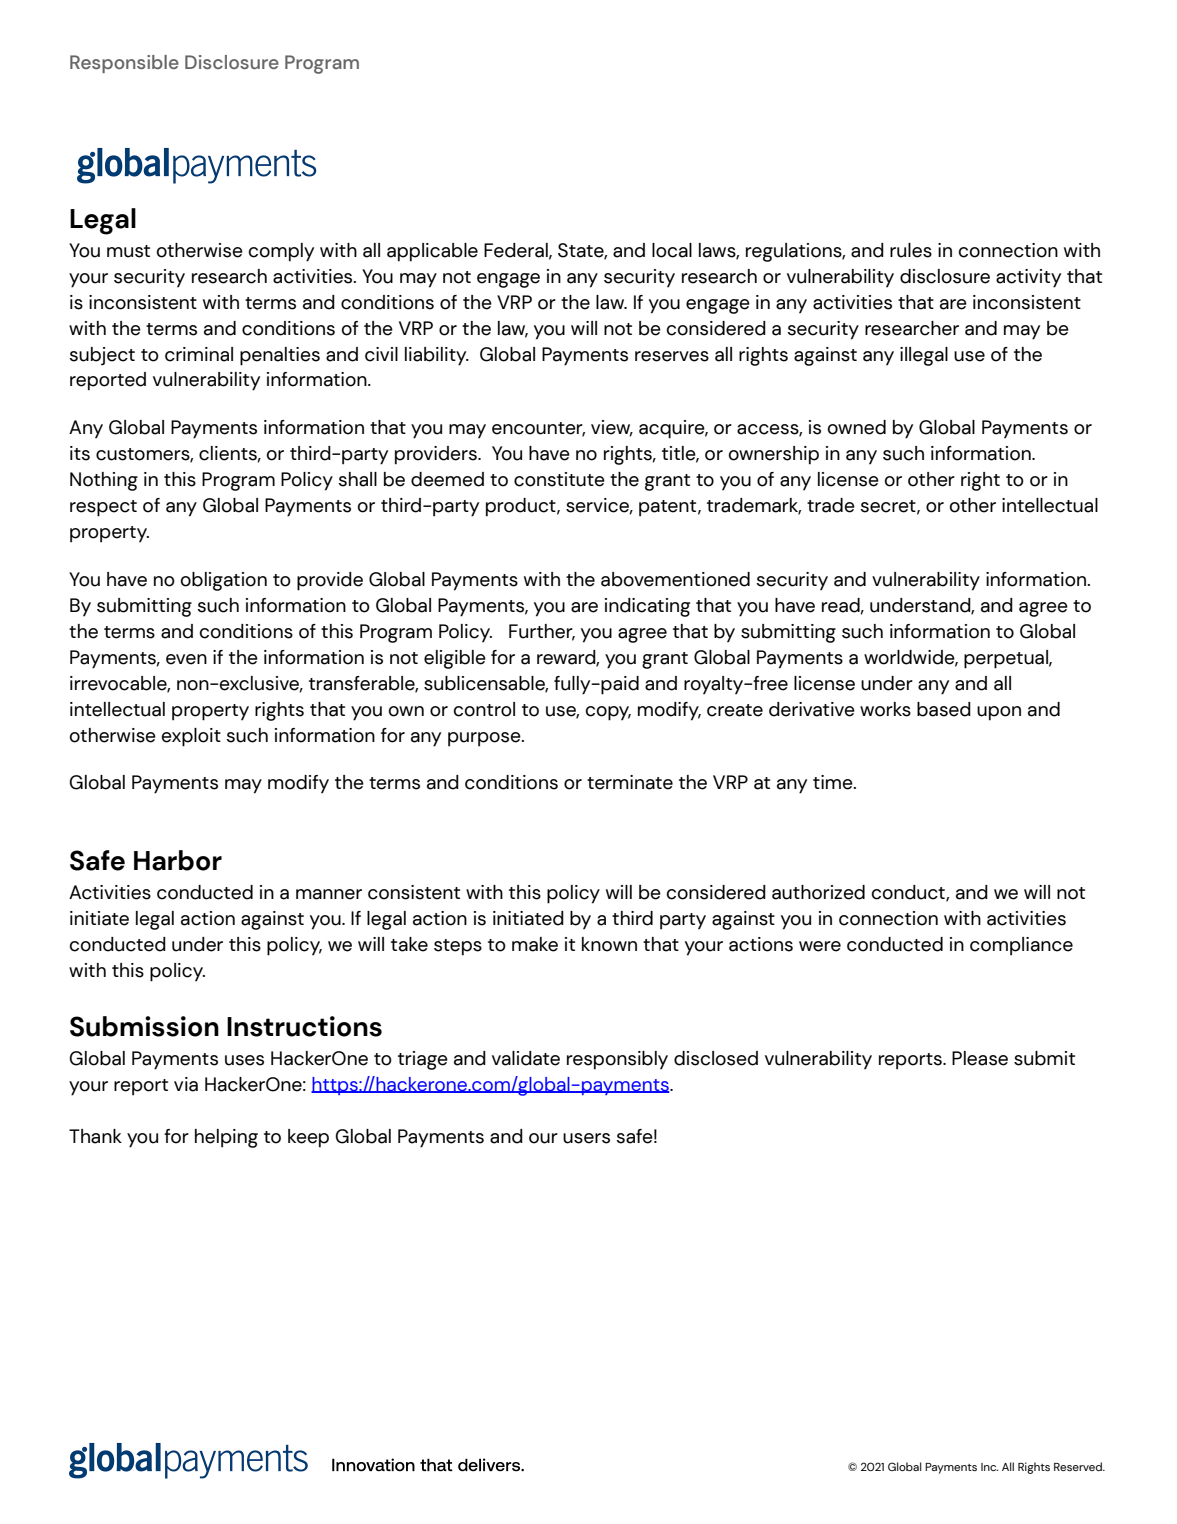  I want to click on rules, so click(911, 250).
